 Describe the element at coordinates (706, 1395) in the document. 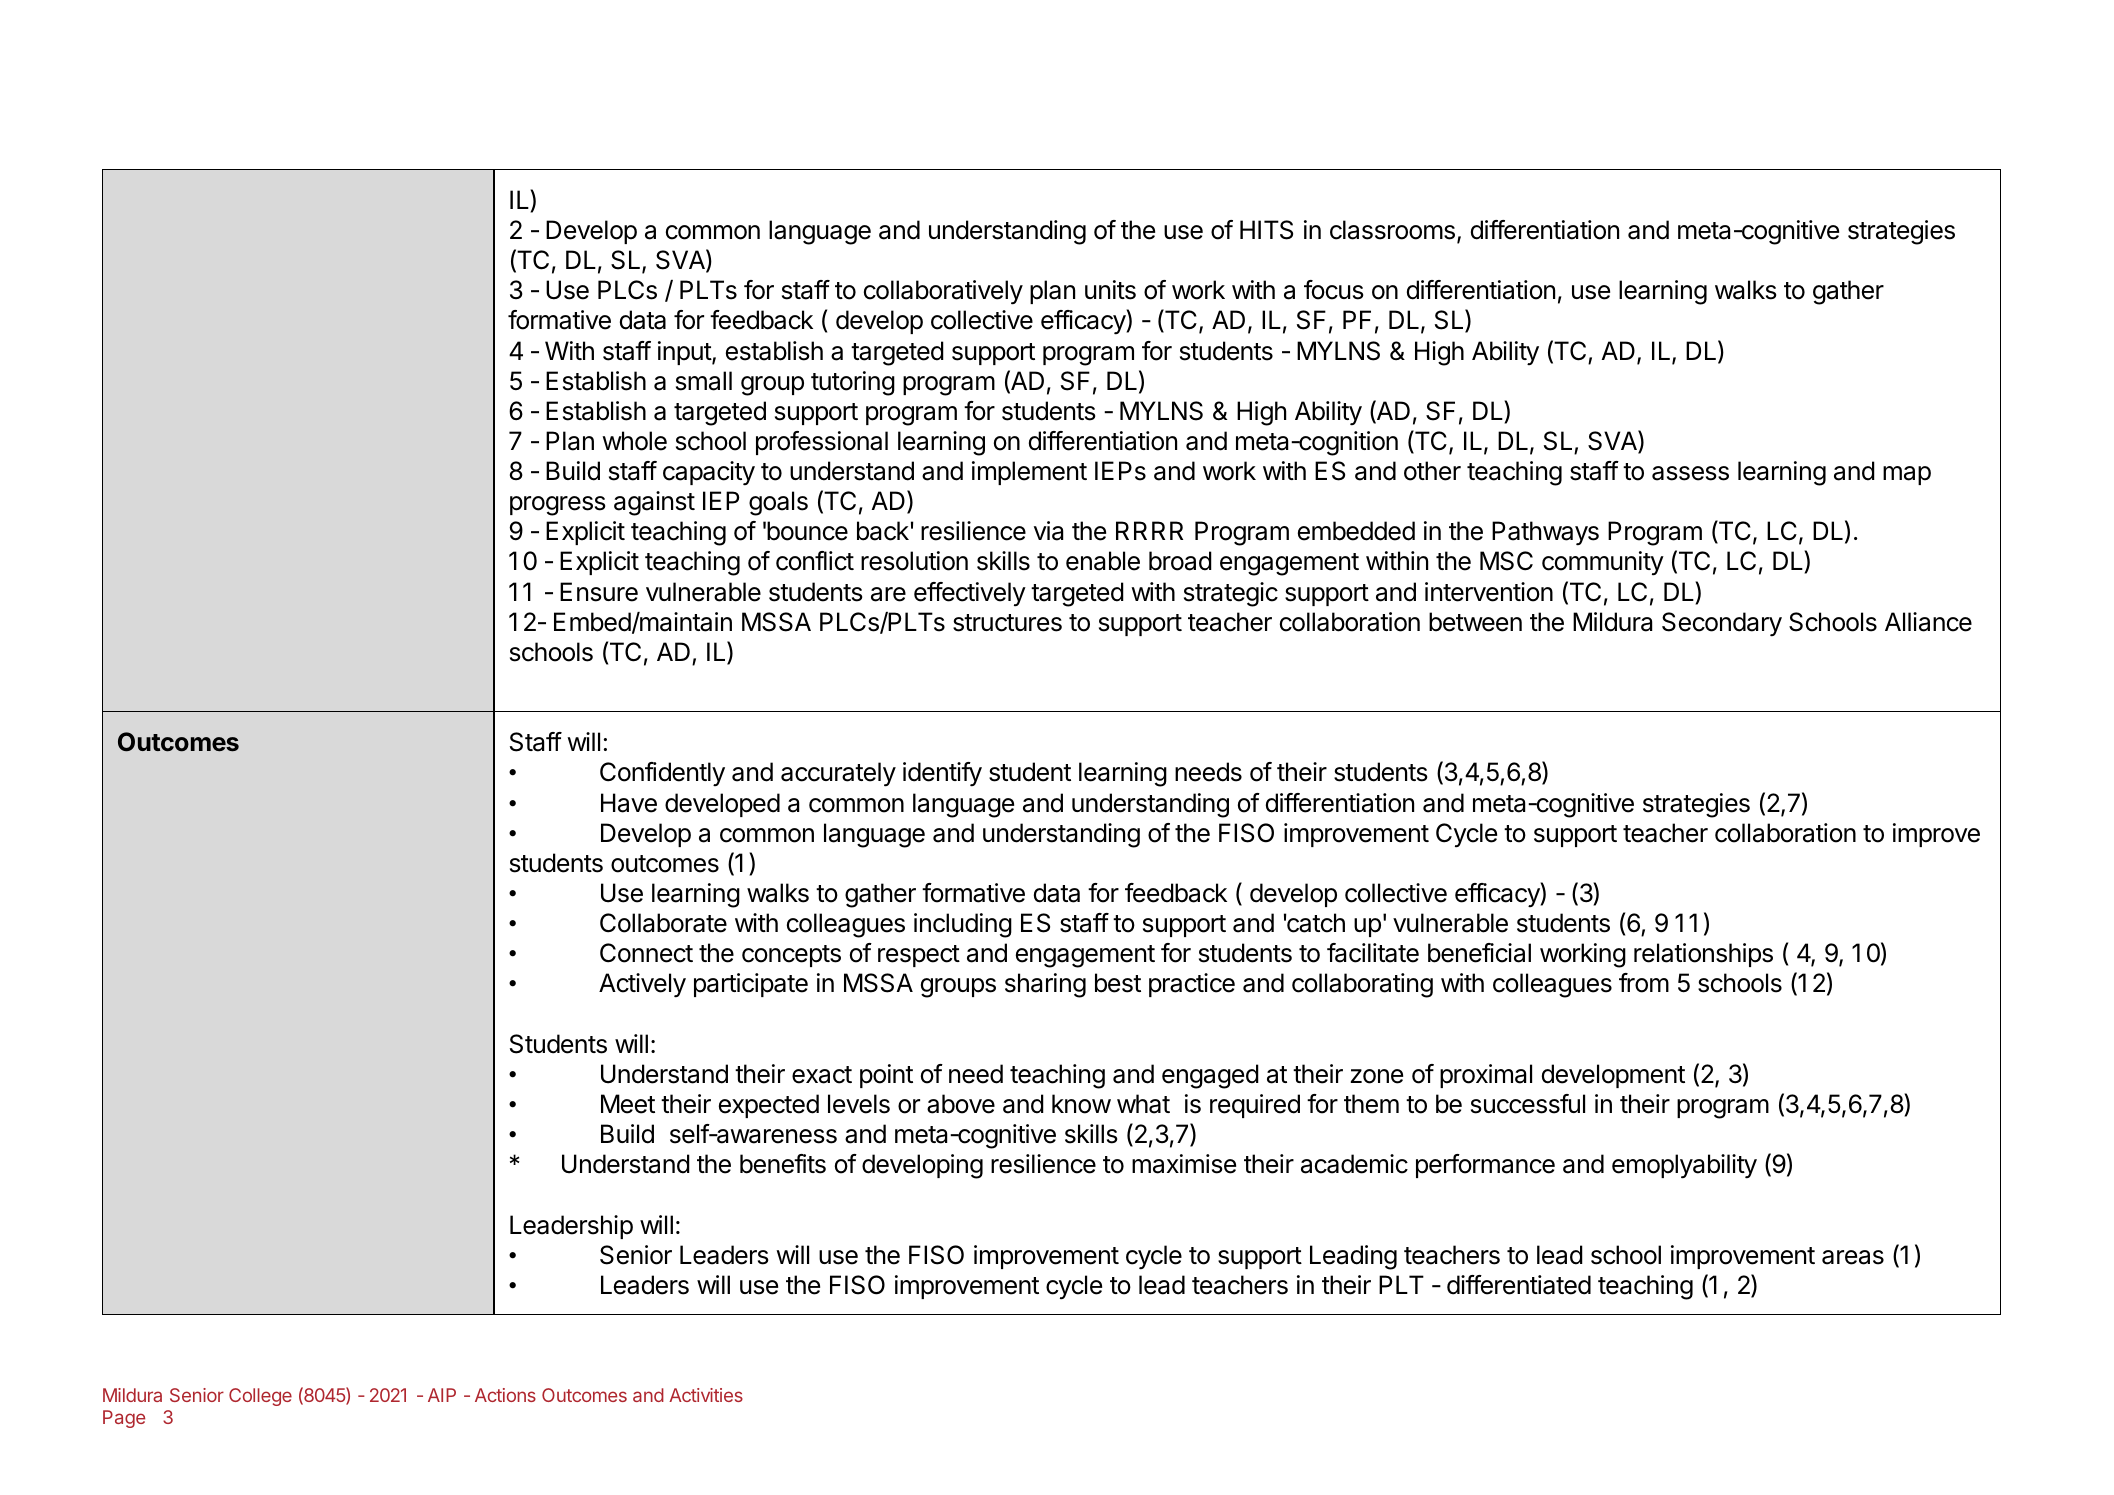

I see `Activities` at that location.
